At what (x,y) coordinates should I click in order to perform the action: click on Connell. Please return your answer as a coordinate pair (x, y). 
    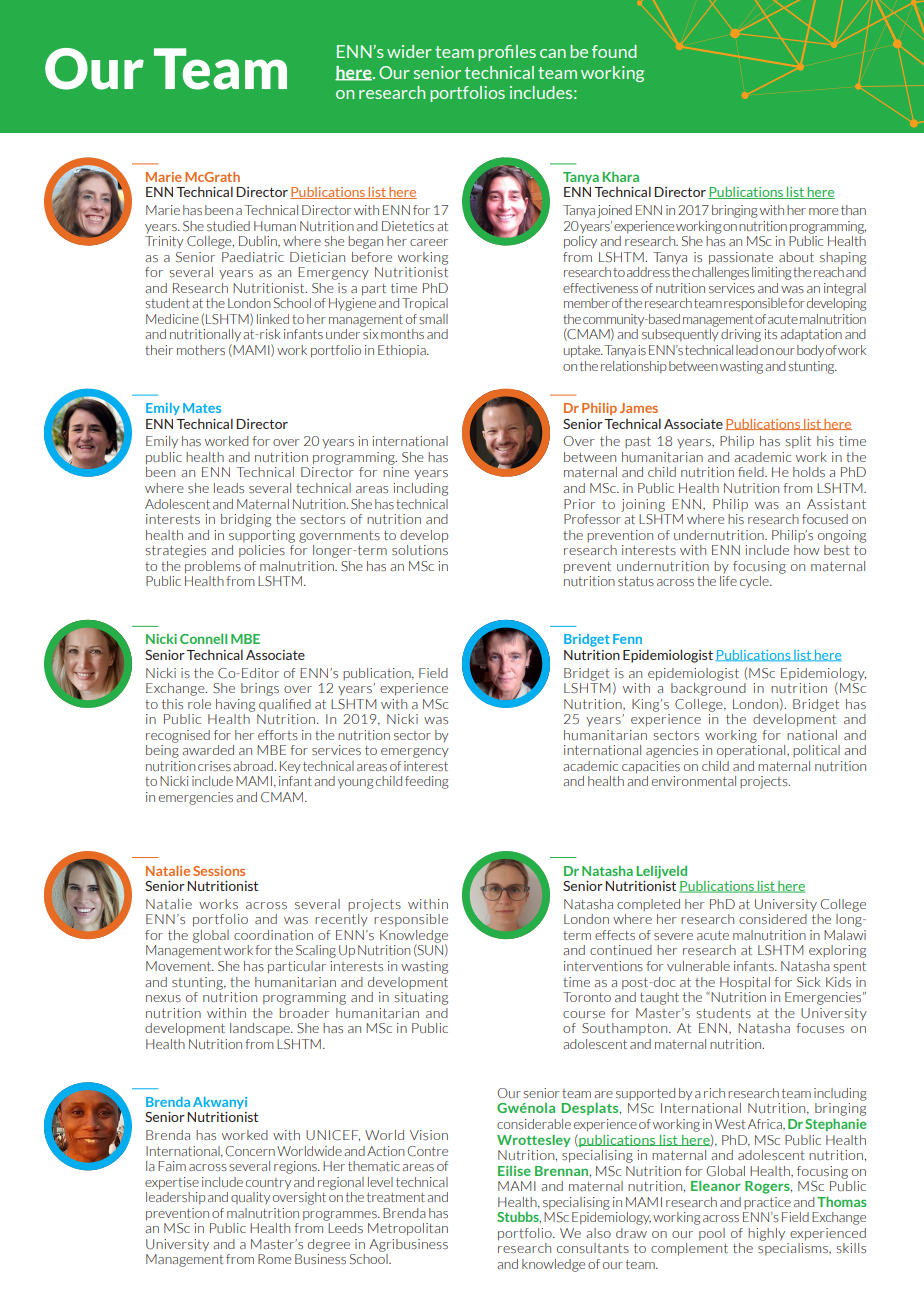
    Looking at the image, I should click on (203, 639).
